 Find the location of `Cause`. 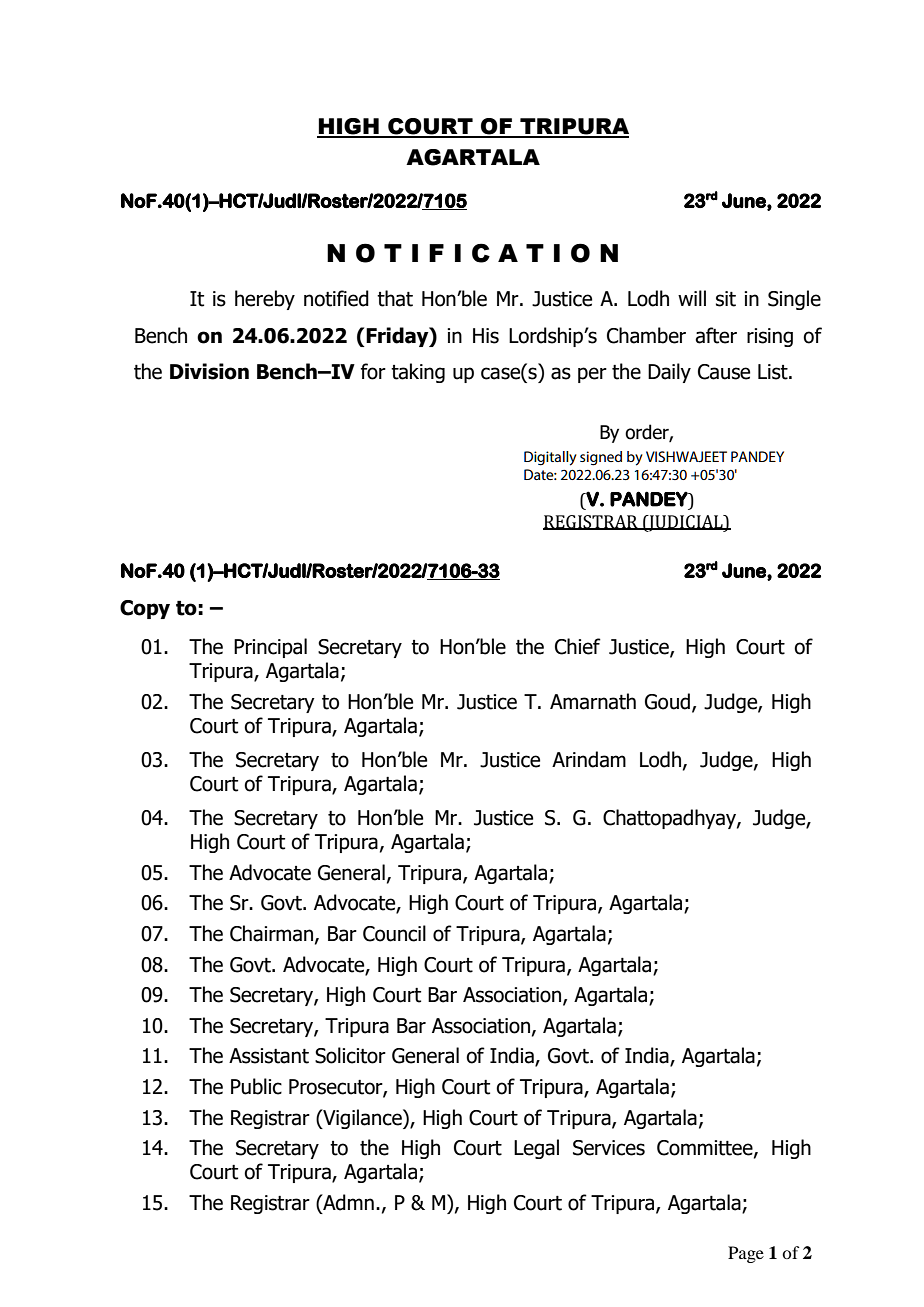

Cause is located at coordinates (724, 372).
